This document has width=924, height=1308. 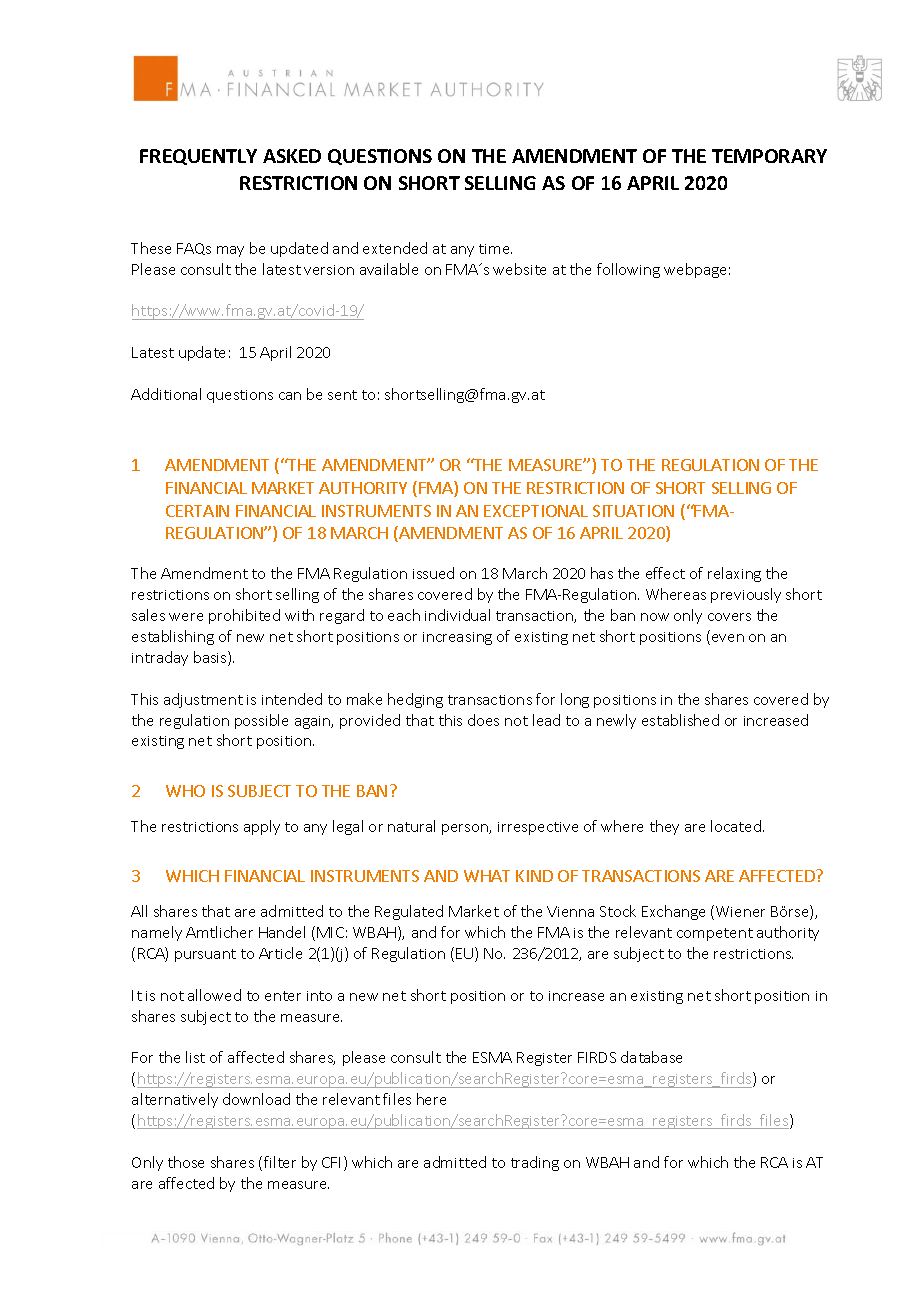 What do you see at coordinates (495, 249) in the document?
I see `time` at bounding box center [495, 249].
